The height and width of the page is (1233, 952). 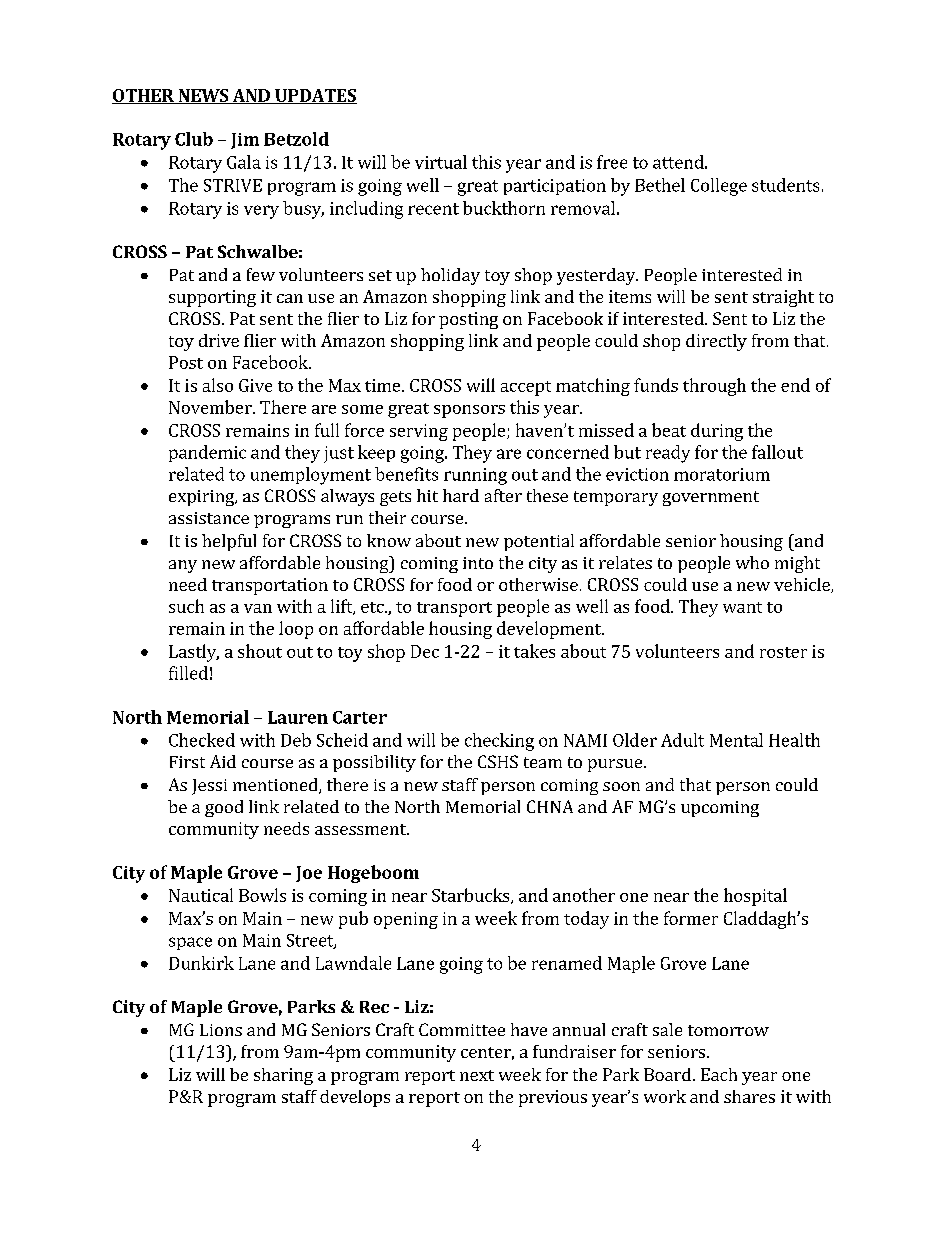 I want to click on checking, so click(x=499, y=742).
